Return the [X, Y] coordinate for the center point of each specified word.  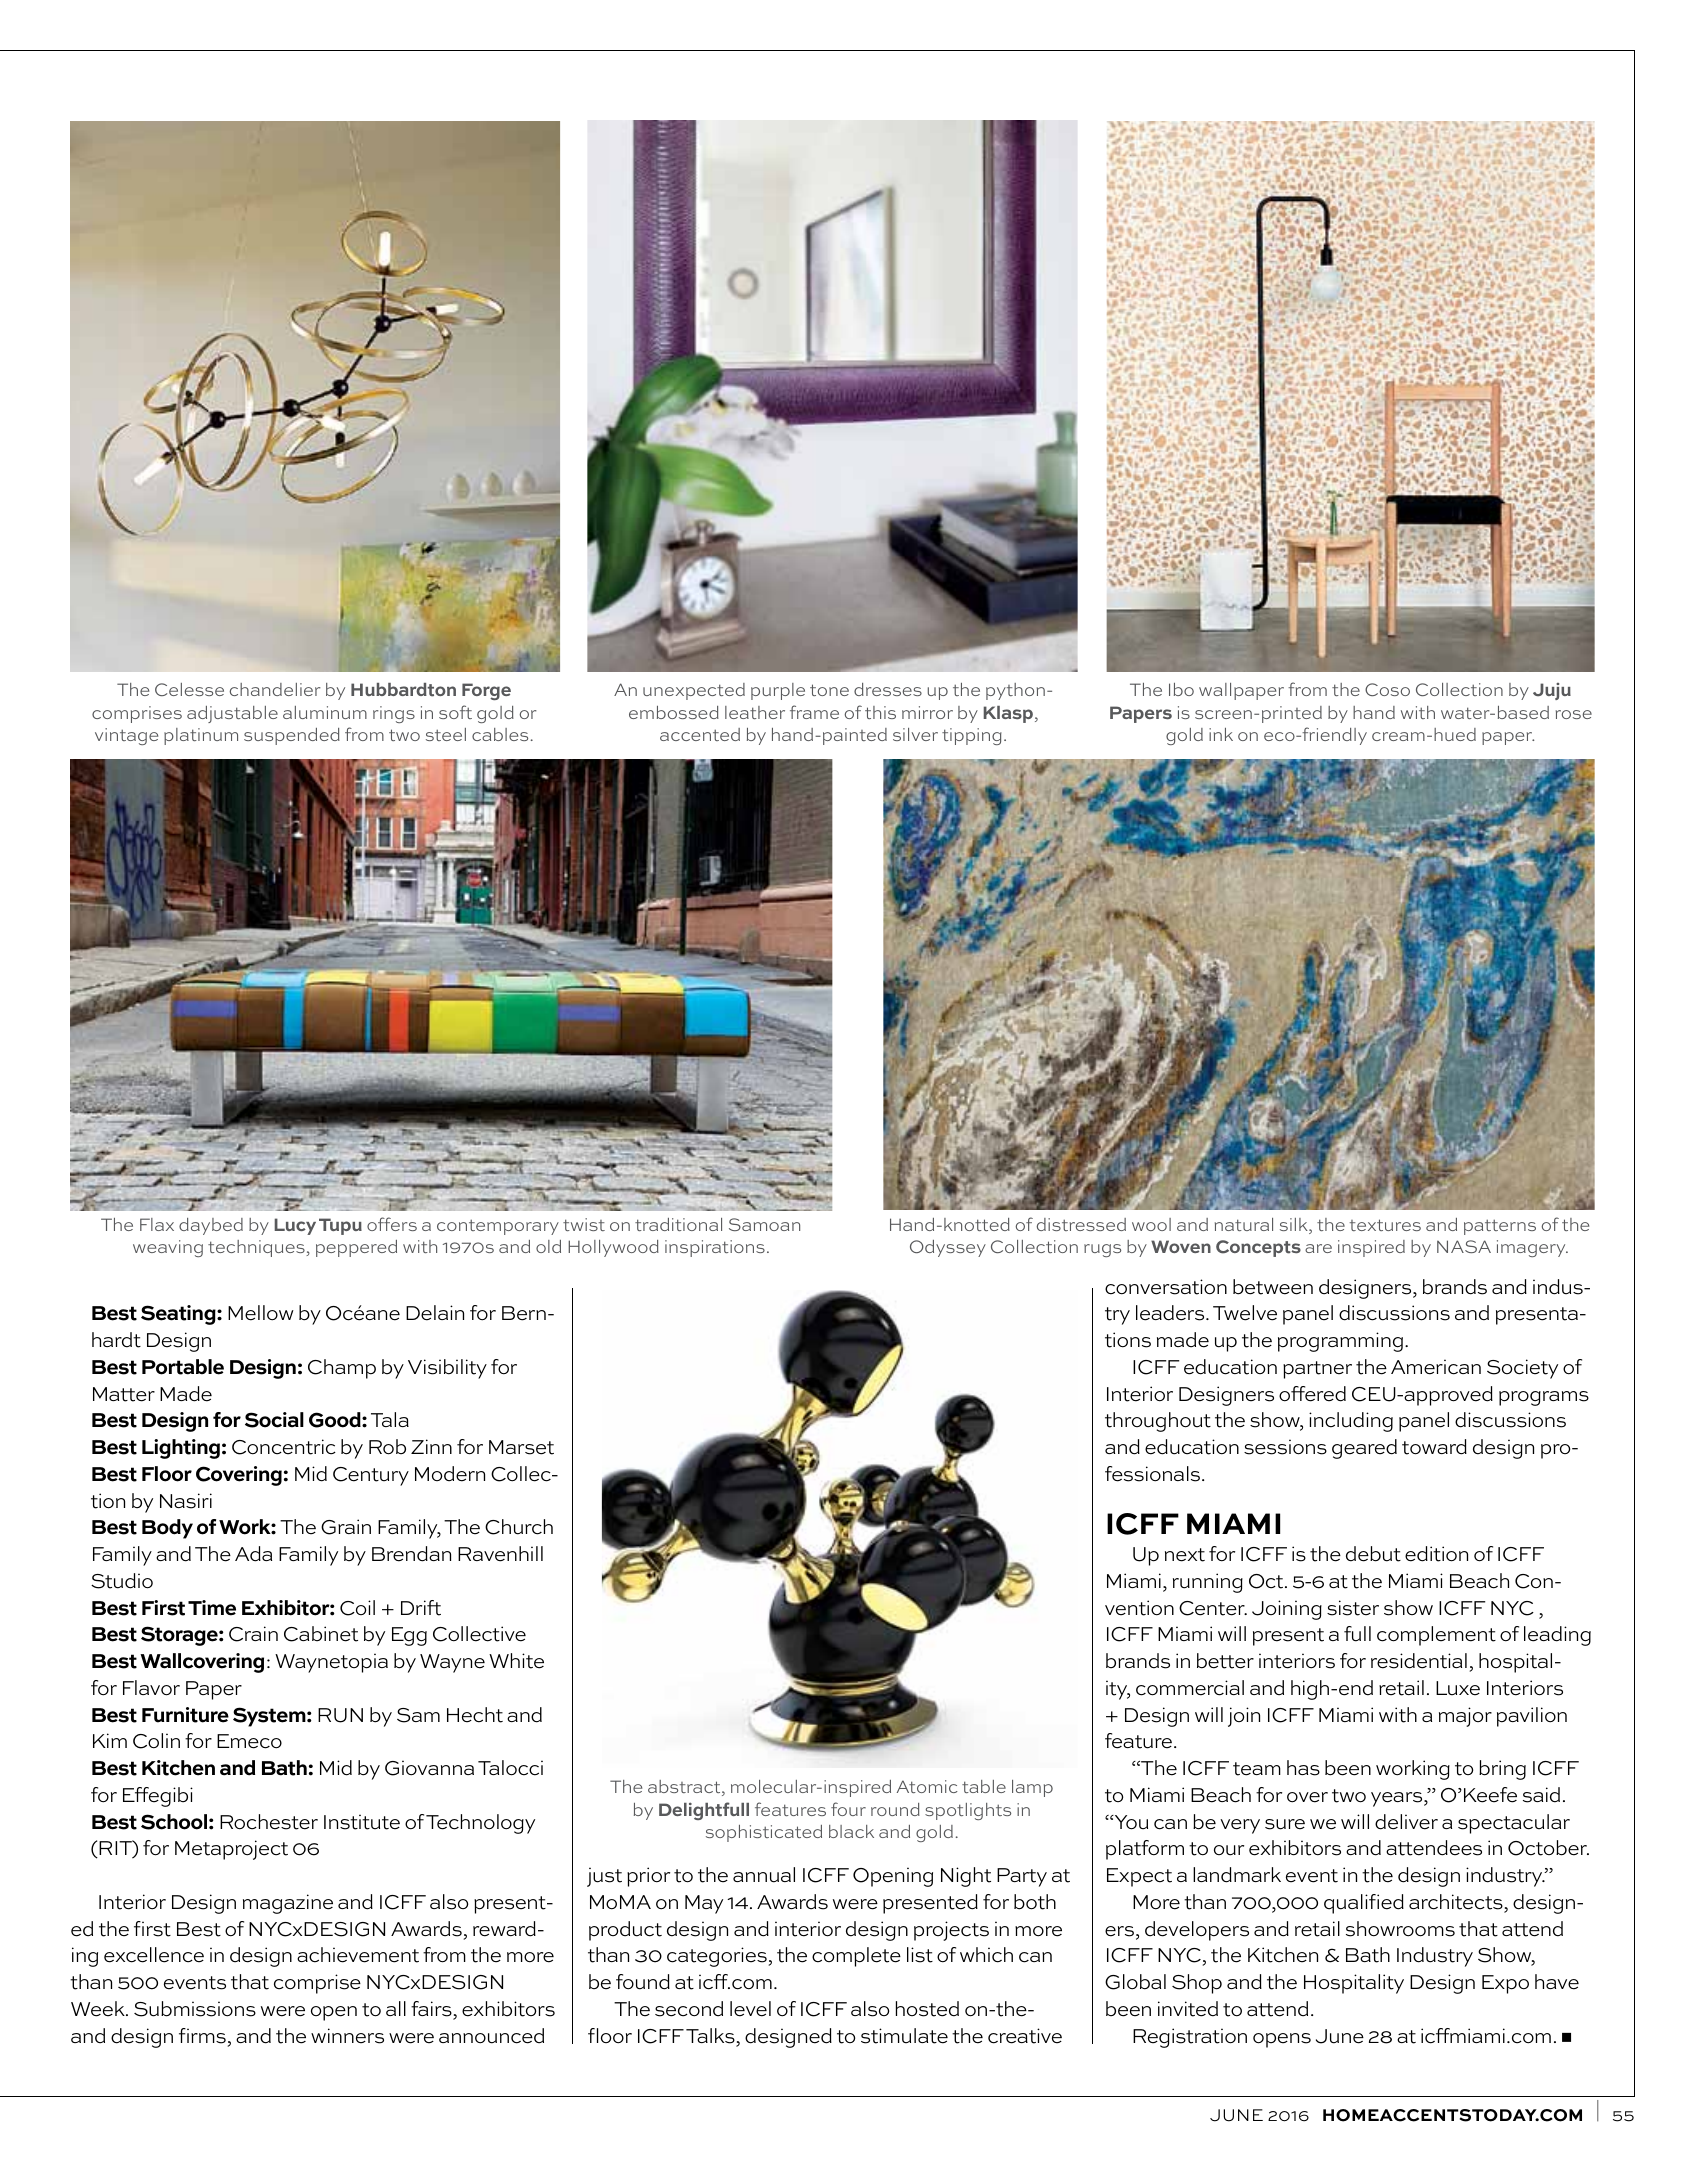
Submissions [195, 2009]
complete [856, 1957]
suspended [292, 736]
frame [814, 712]
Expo [1505, 1984]
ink [1221, 734]
